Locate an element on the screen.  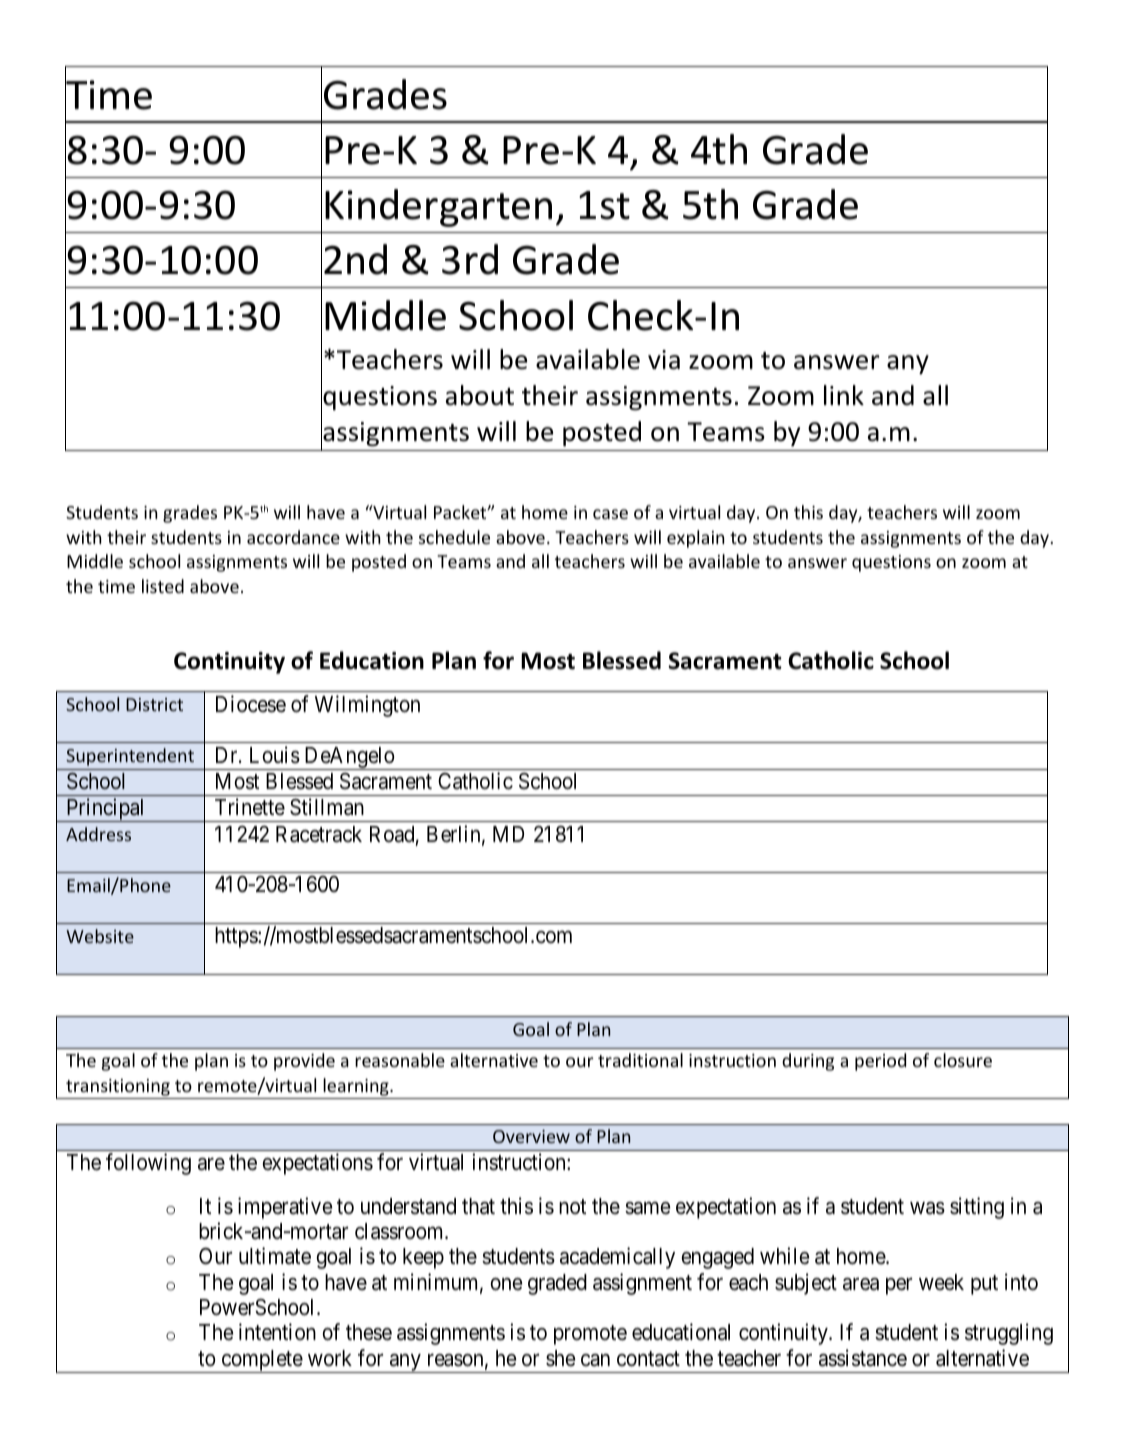
case is located at coordinates (610, 514).
